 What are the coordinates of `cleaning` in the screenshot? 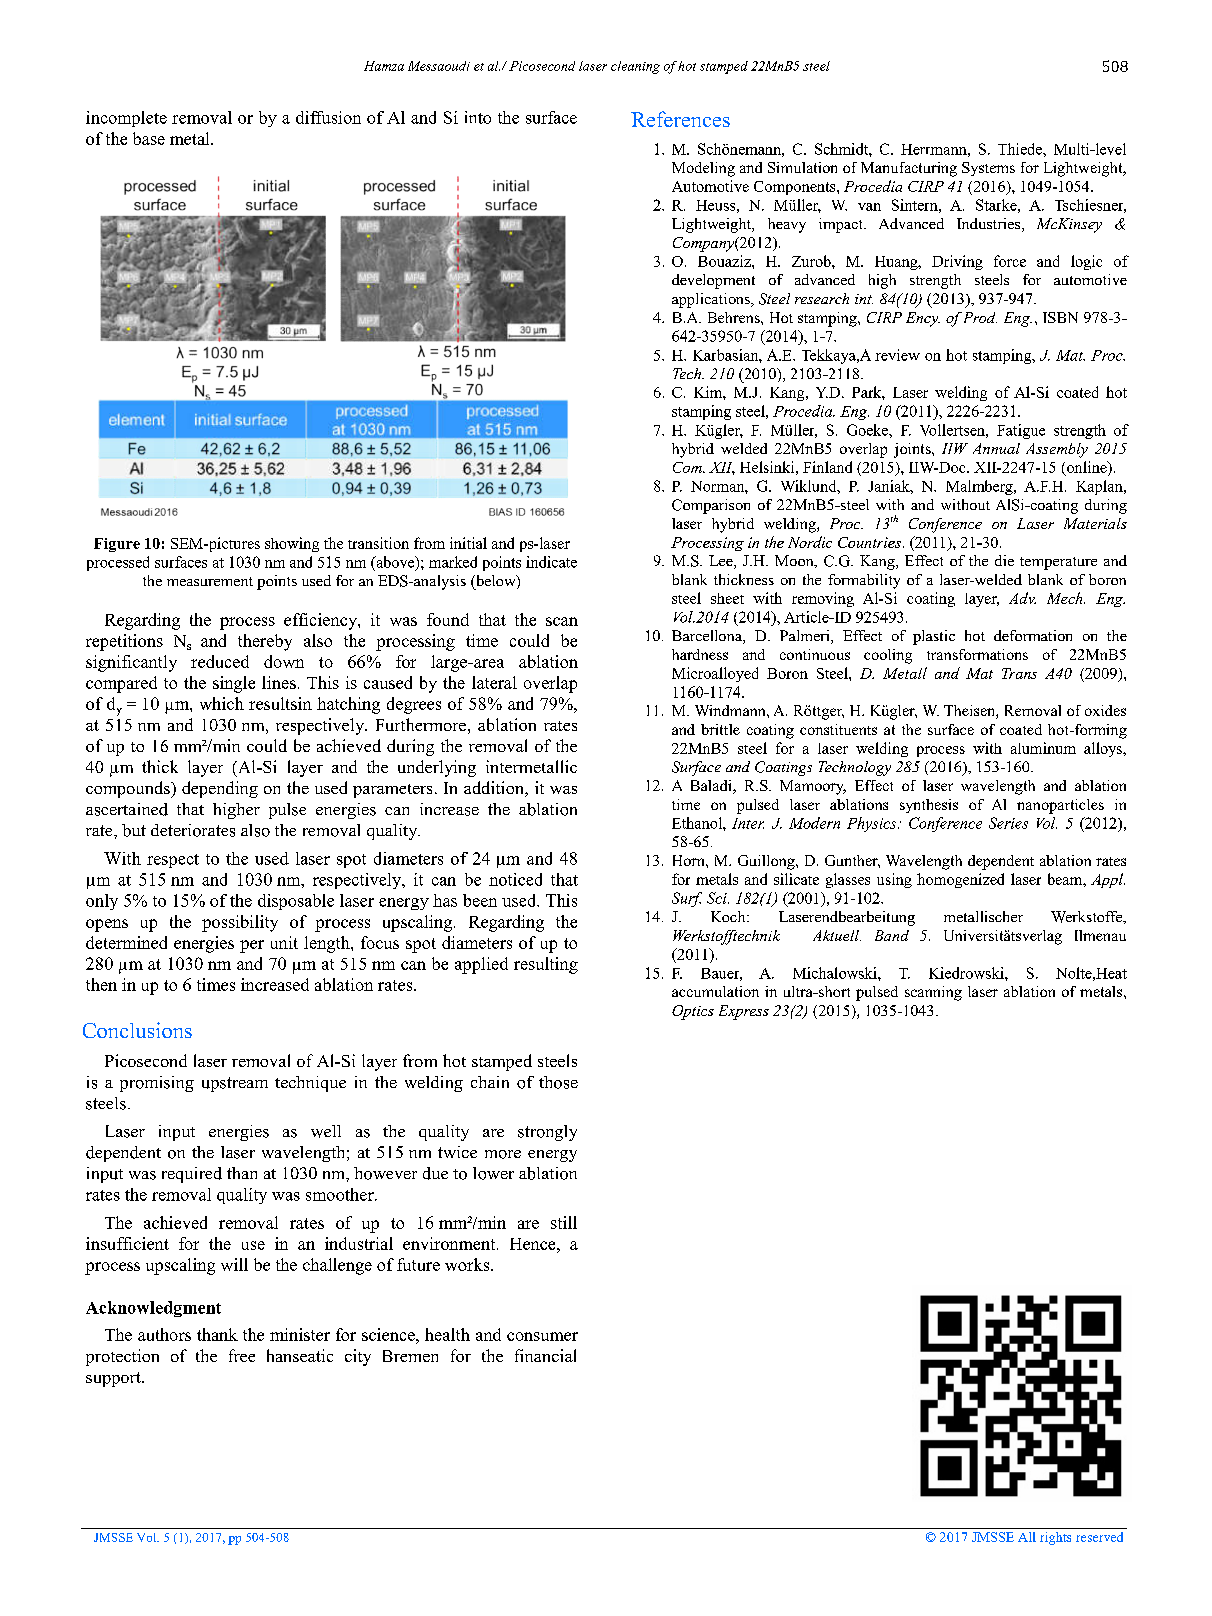 It's located at (635, 67).
